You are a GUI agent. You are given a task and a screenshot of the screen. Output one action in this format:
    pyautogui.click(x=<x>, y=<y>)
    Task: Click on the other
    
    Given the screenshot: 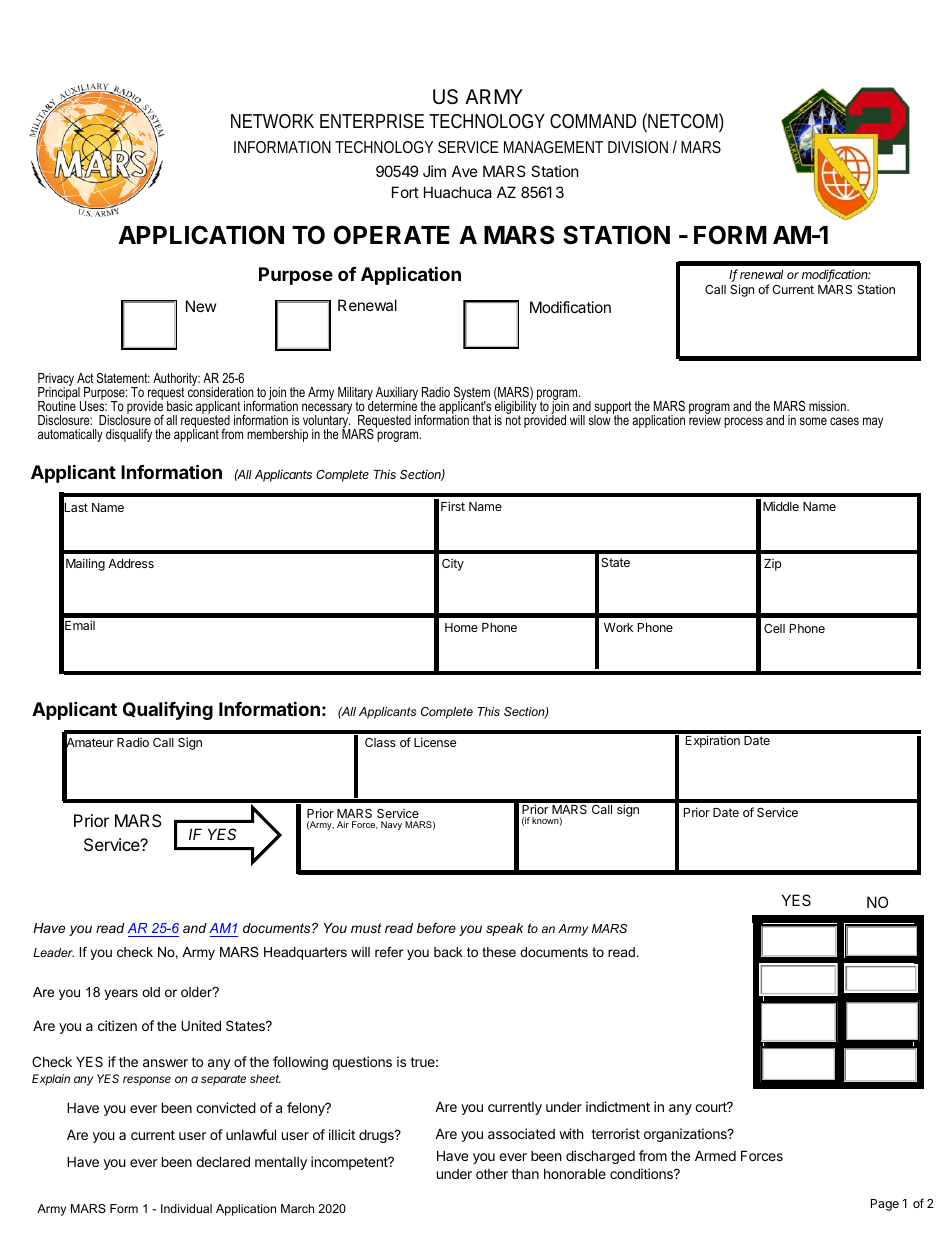 What is the action you would take?
    pyautogui.click(x=492, y=1174)
